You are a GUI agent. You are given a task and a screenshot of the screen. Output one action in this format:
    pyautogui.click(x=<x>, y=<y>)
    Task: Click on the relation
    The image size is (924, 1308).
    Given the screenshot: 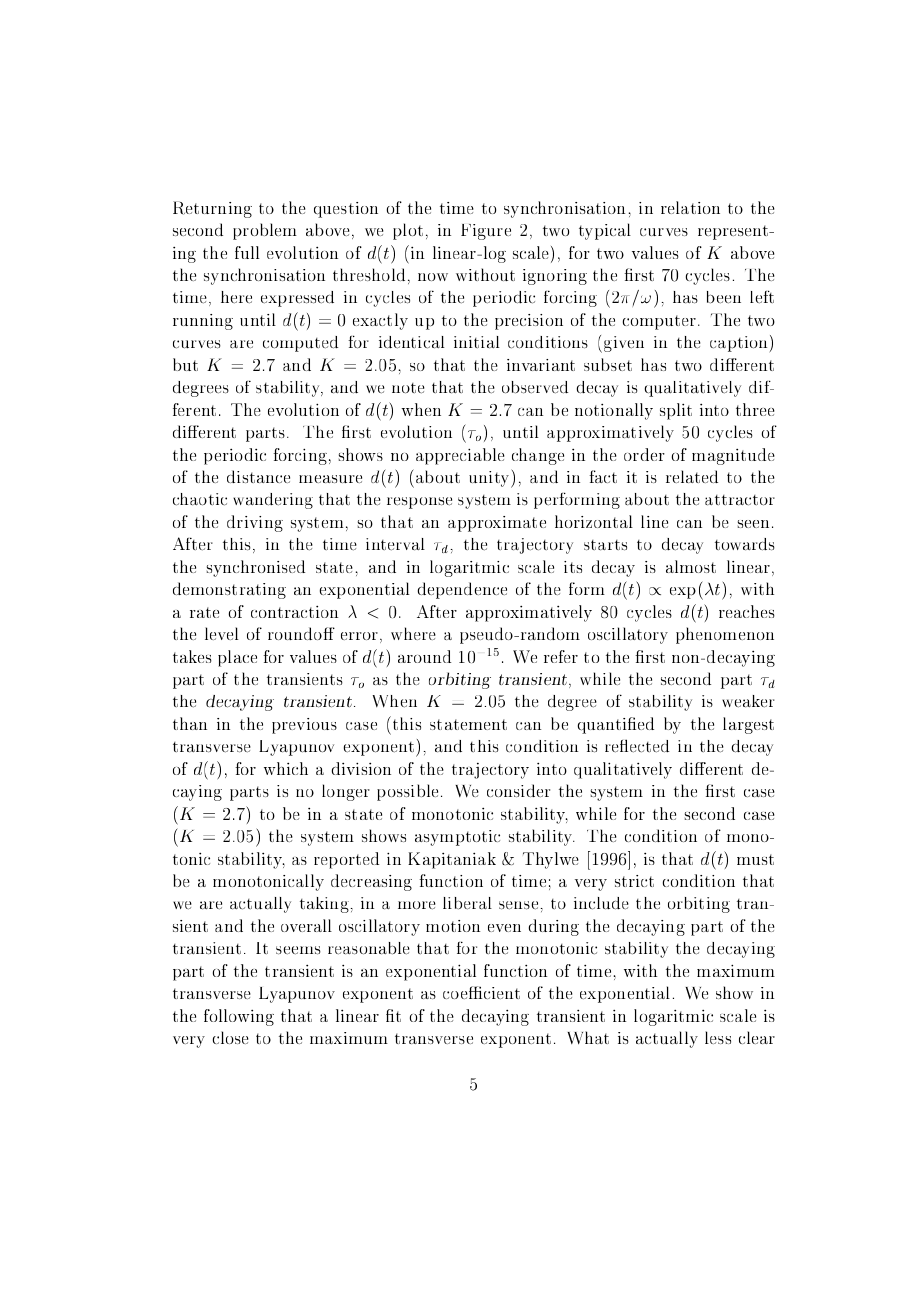 What is the action you would take?
    pyautogui.click(x=690, y=207)
